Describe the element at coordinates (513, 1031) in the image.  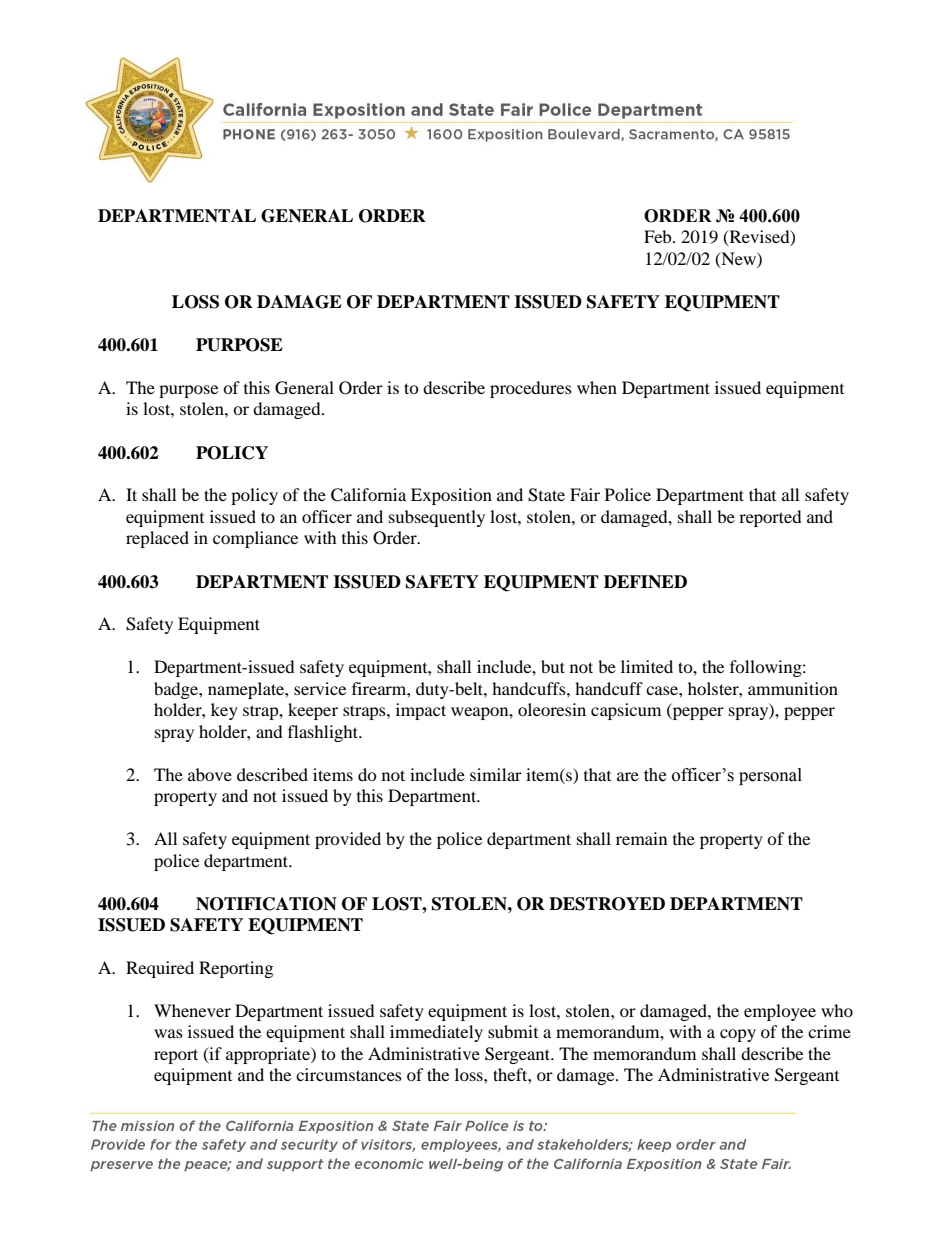
I see `submit` at that location.
